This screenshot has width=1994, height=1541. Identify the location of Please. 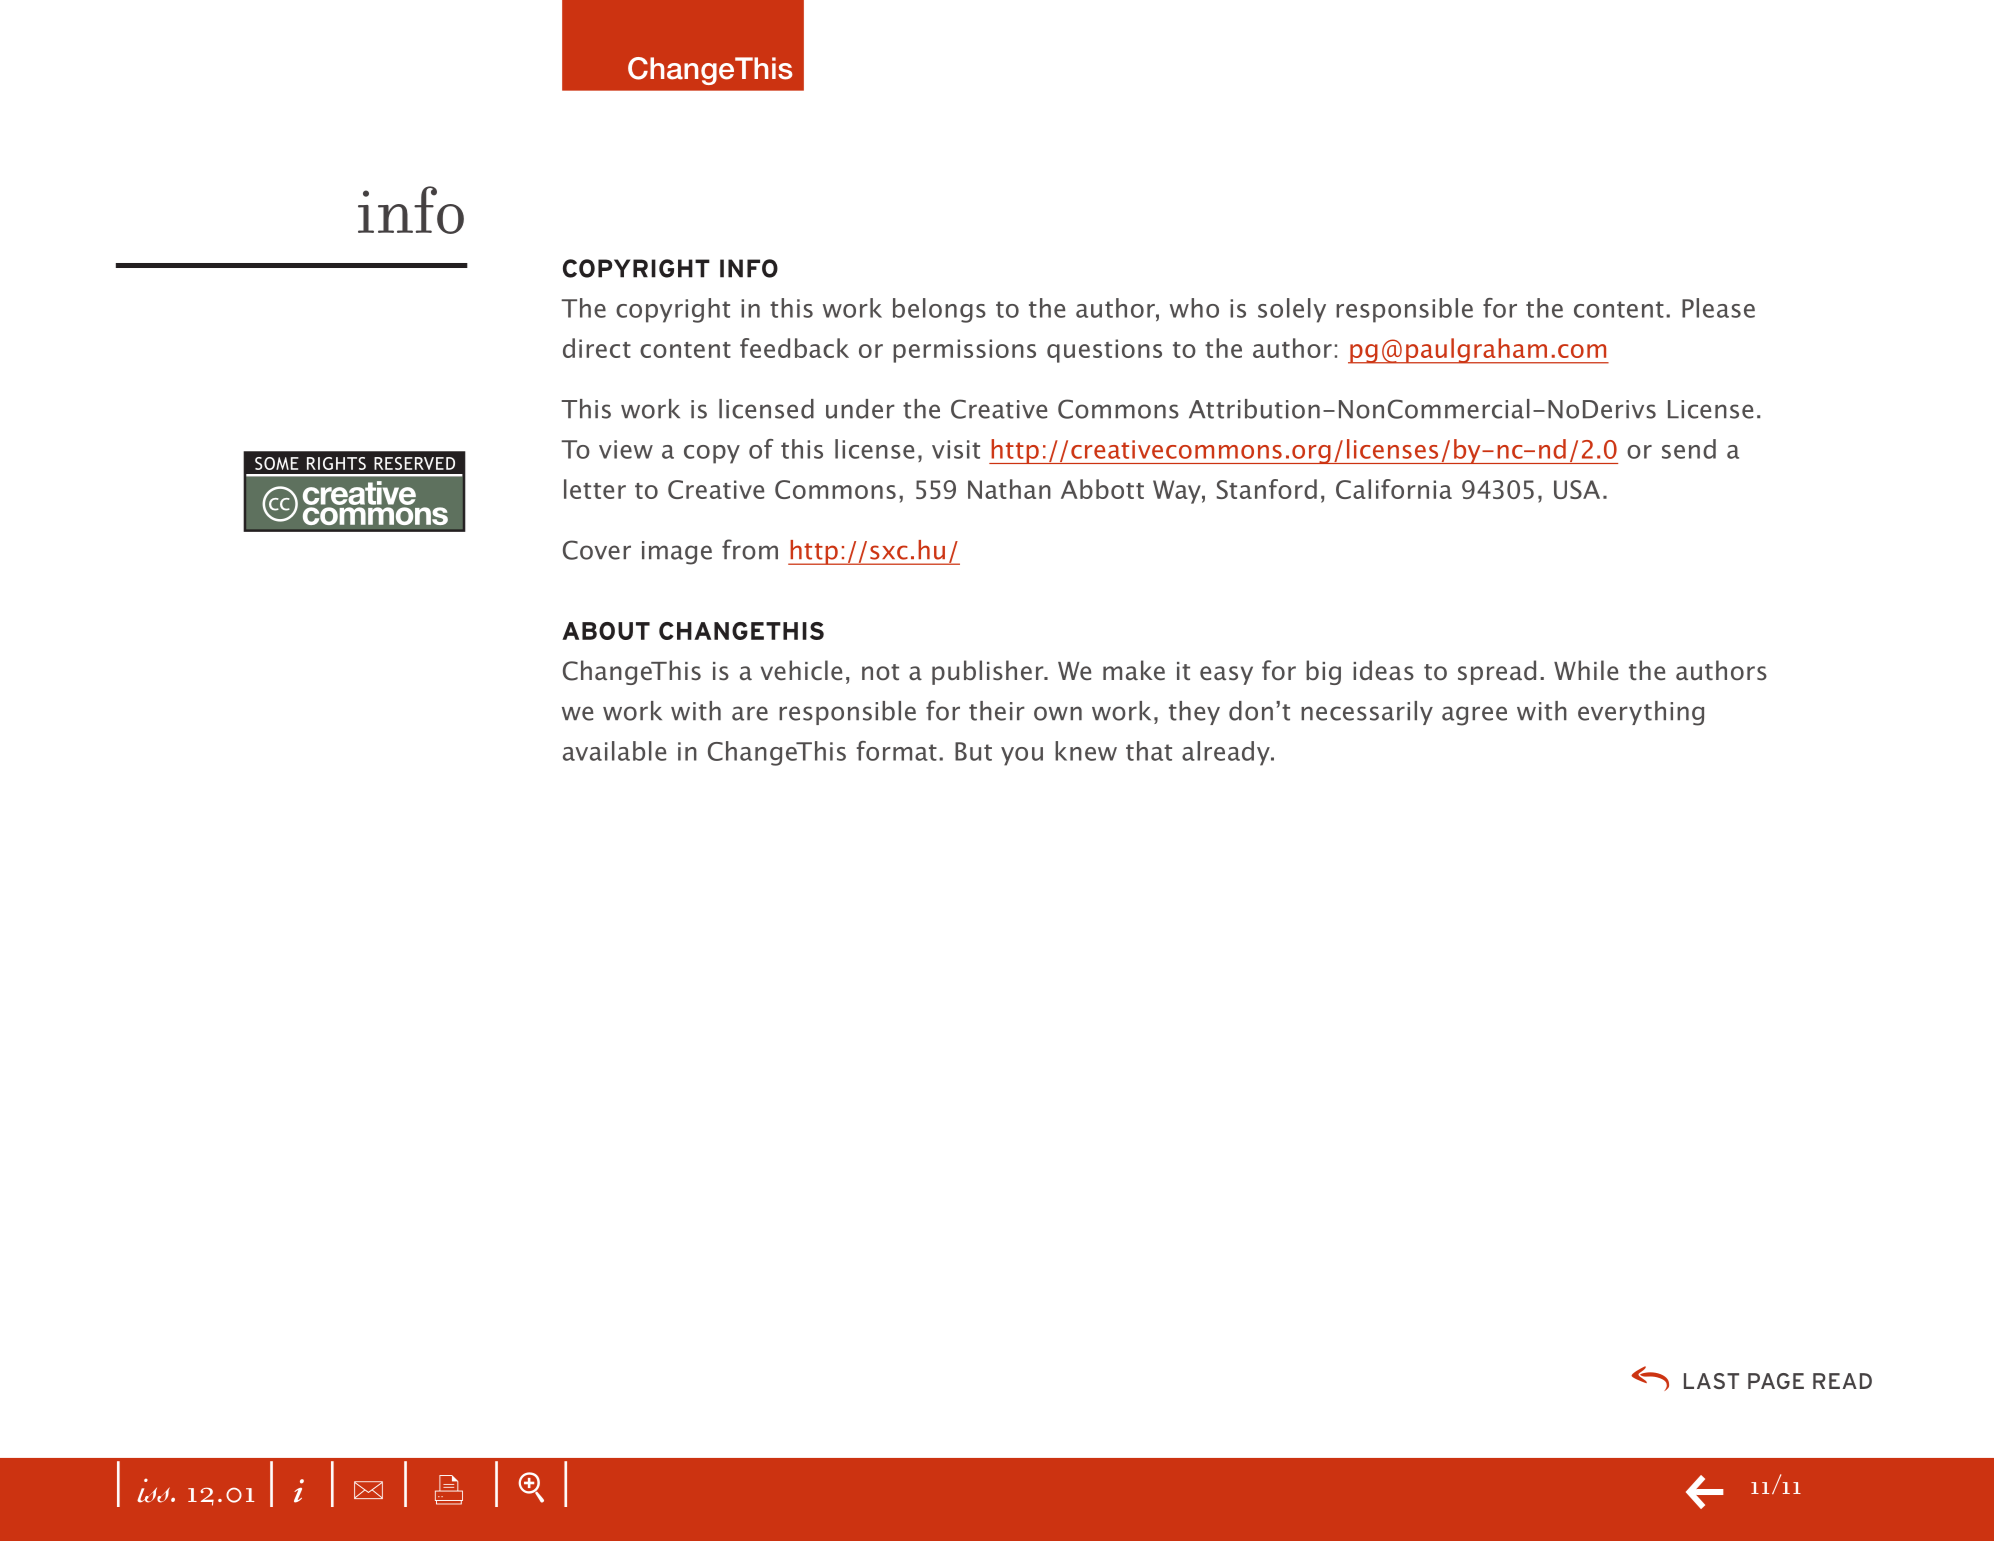
(1718, 308).
